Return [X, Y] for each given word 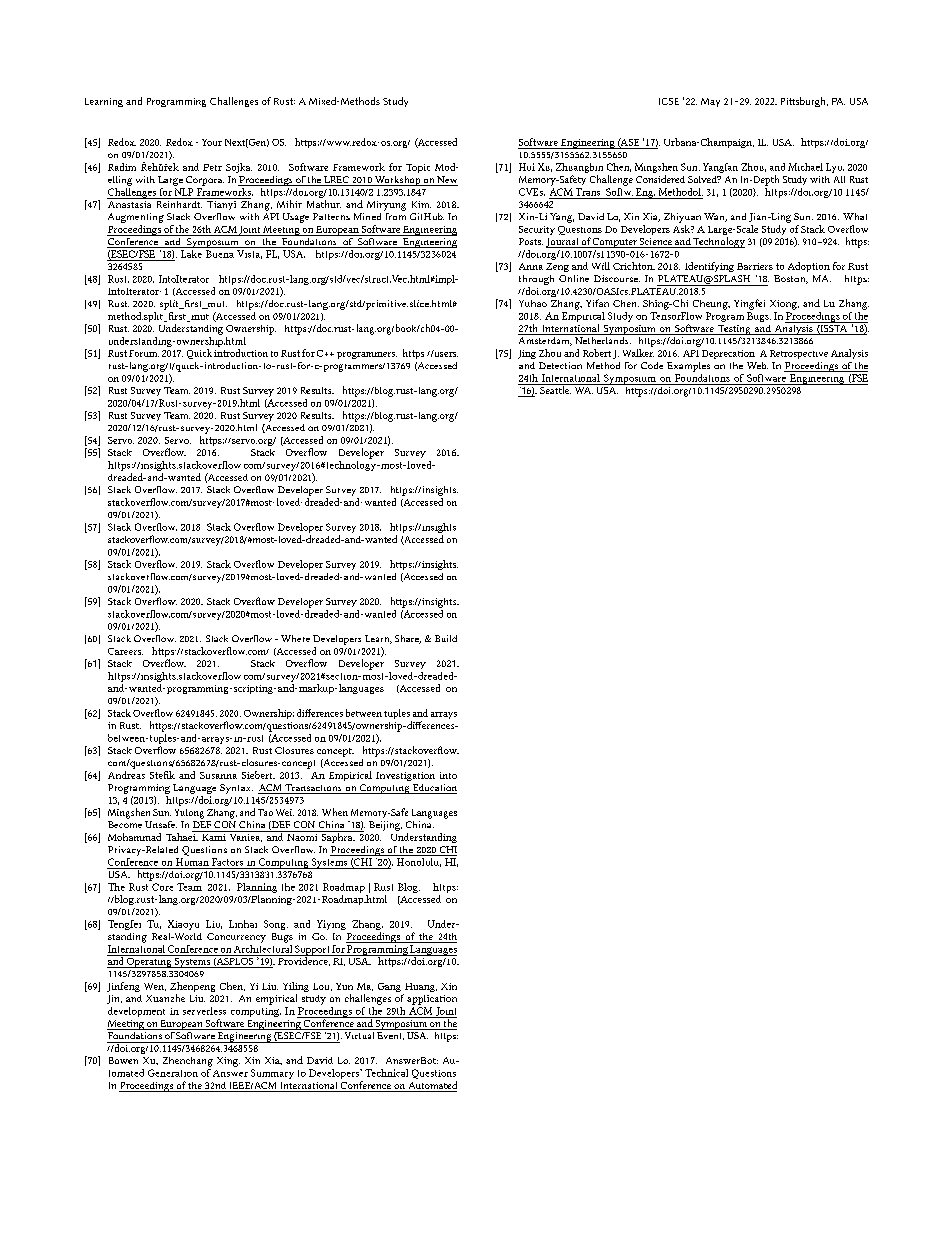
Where [295, 638]
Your [212, 142]
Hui [527, 167]
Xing [228, 1062]
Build [446, 638]
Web [757, 365]
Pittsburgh [804, 102]
